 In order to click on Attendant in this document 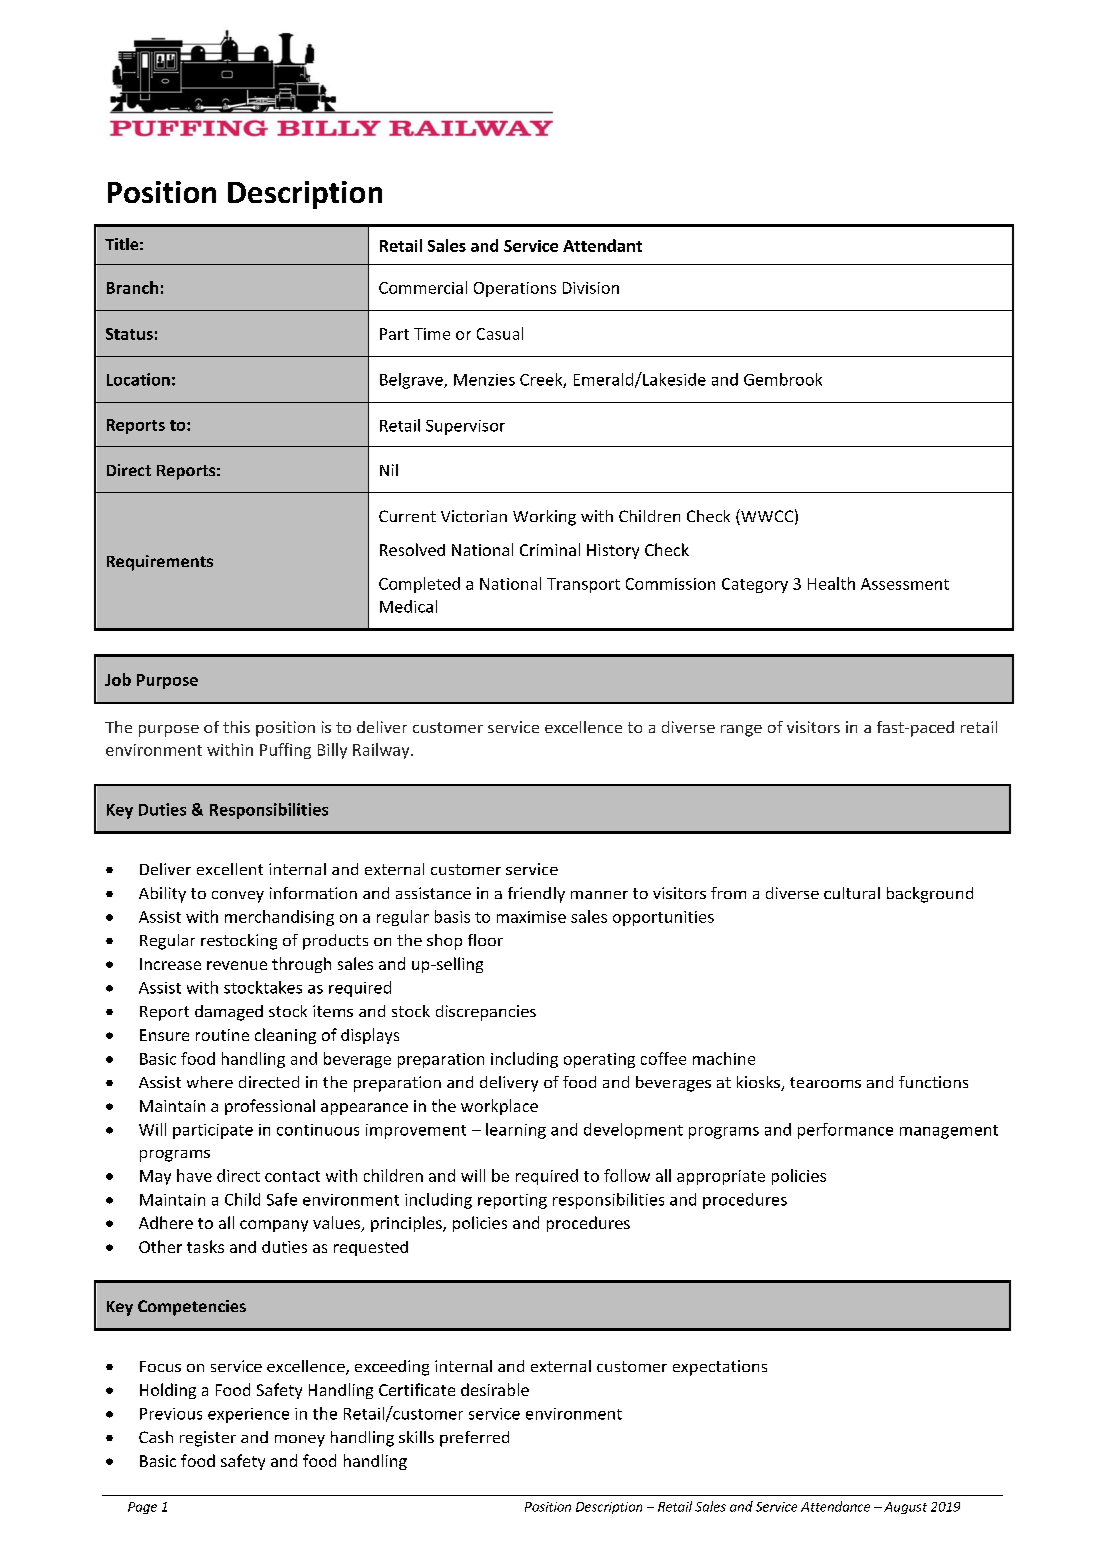, I will do `click(602, 245)`.
